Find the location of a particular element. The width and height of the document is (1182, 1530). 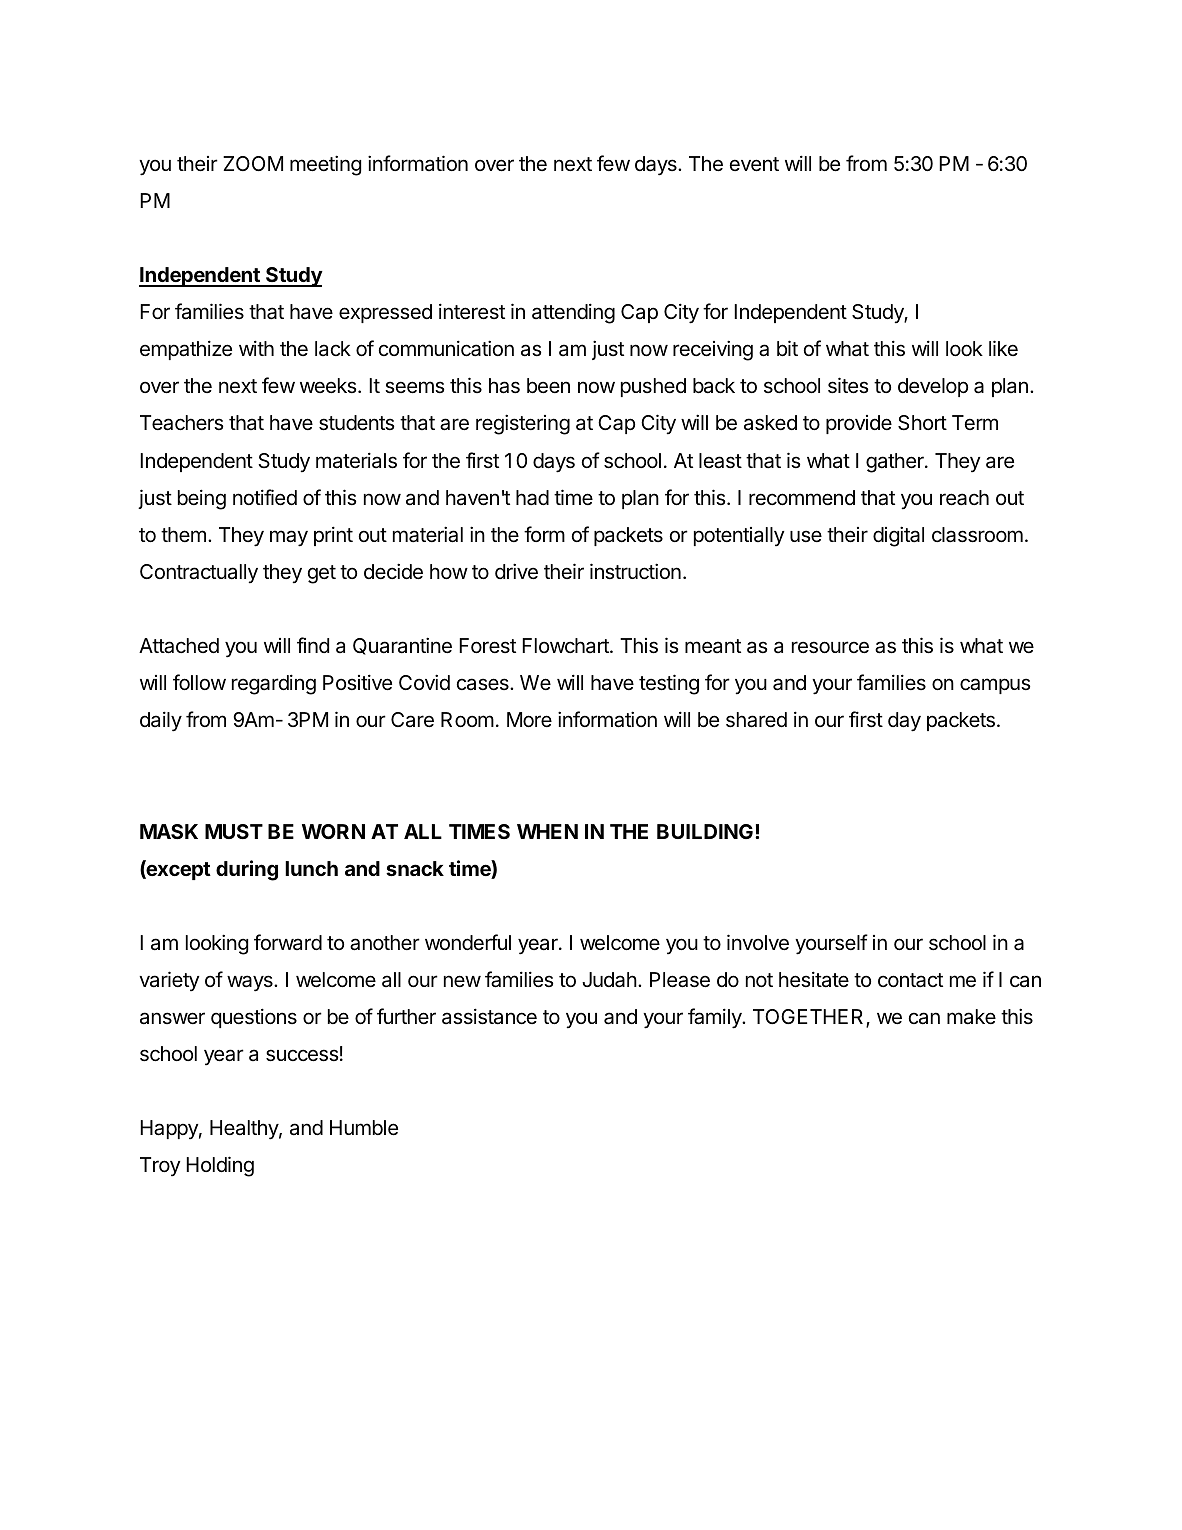

MUST is located at coordinates (234, 831).
